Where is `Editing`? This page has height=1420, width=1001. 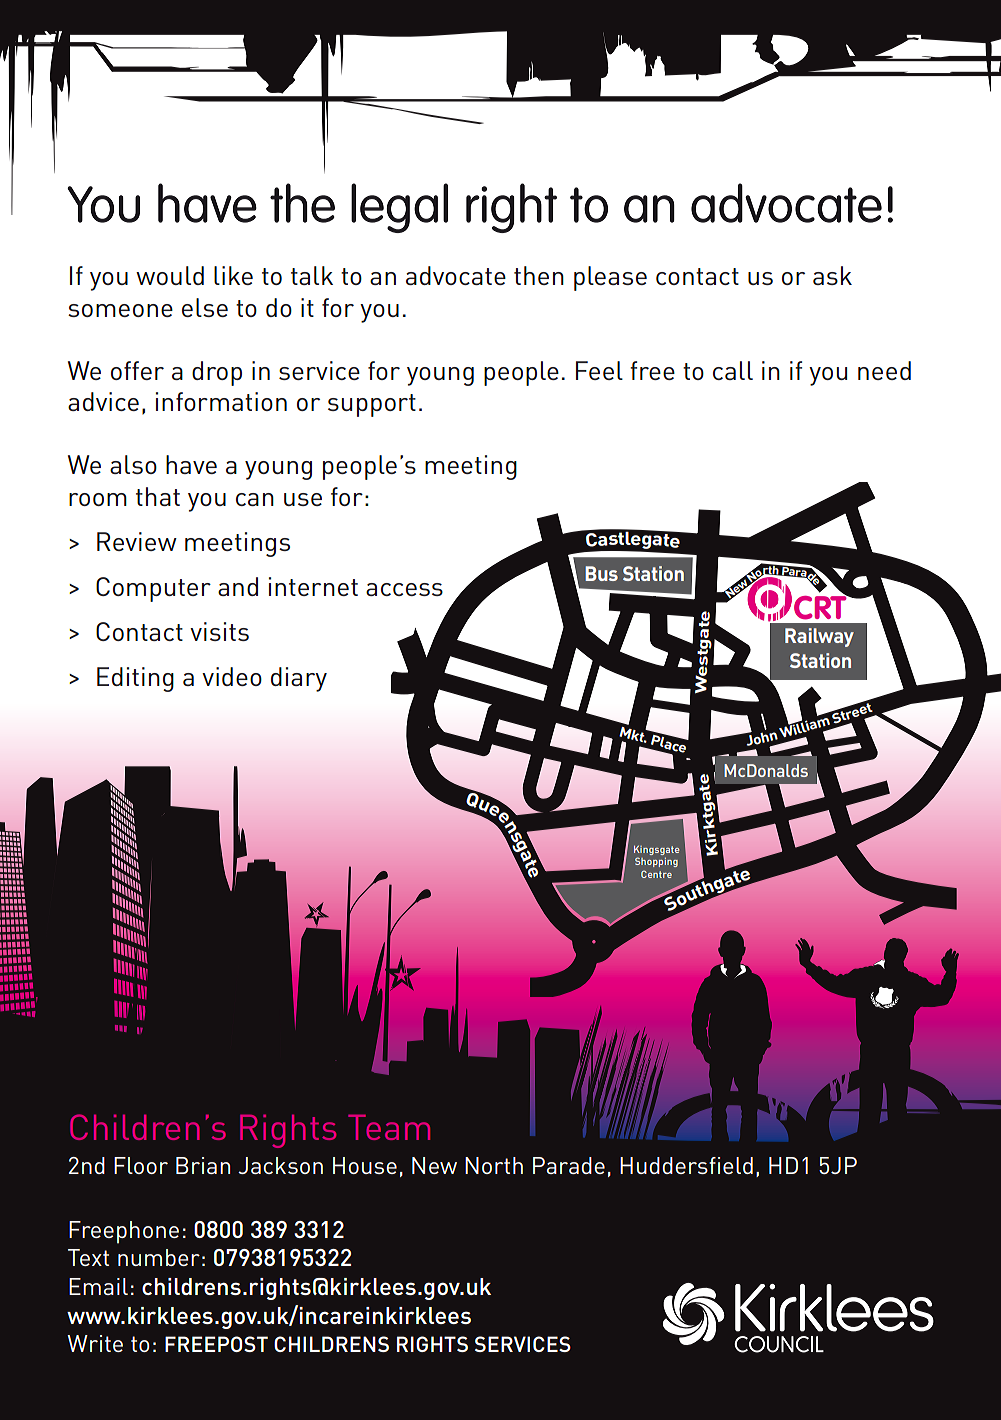
Editing is located at coordinates (135, 679).
